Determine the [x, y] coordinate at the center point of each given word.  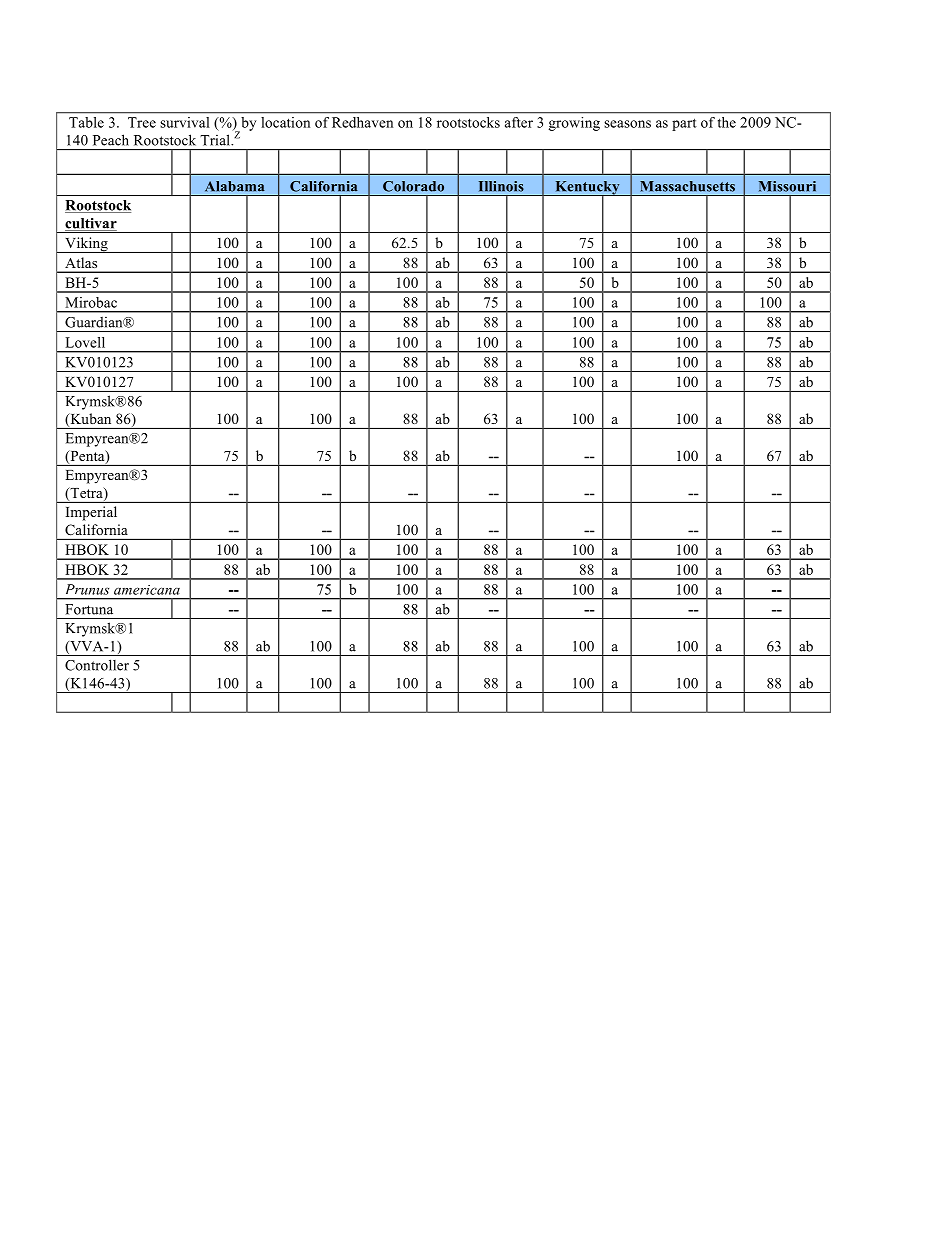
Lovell [85, 342]
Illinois [501, 186]
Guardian [95, 322]
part [684, 124]
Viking [86, 245]
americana [147, 590]
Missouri [787, 186]
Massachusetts [687, 186]
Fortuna [89, 609]
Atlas [81, 262]
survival [185, 122]
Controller [97, 665]
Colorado [413, 186]
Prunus [87, 589]
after [519, 122]
